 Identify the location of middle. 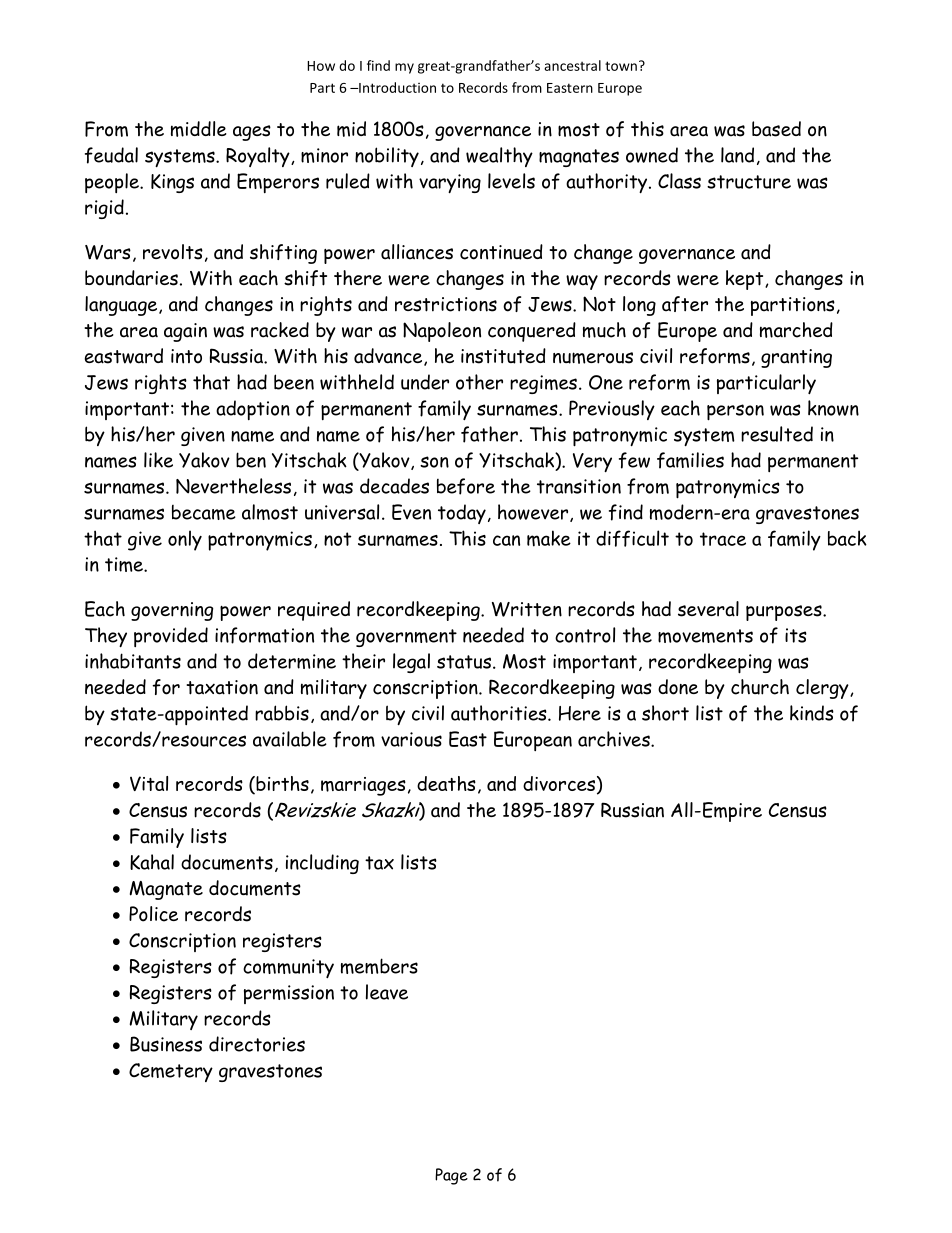
(199, 129).
